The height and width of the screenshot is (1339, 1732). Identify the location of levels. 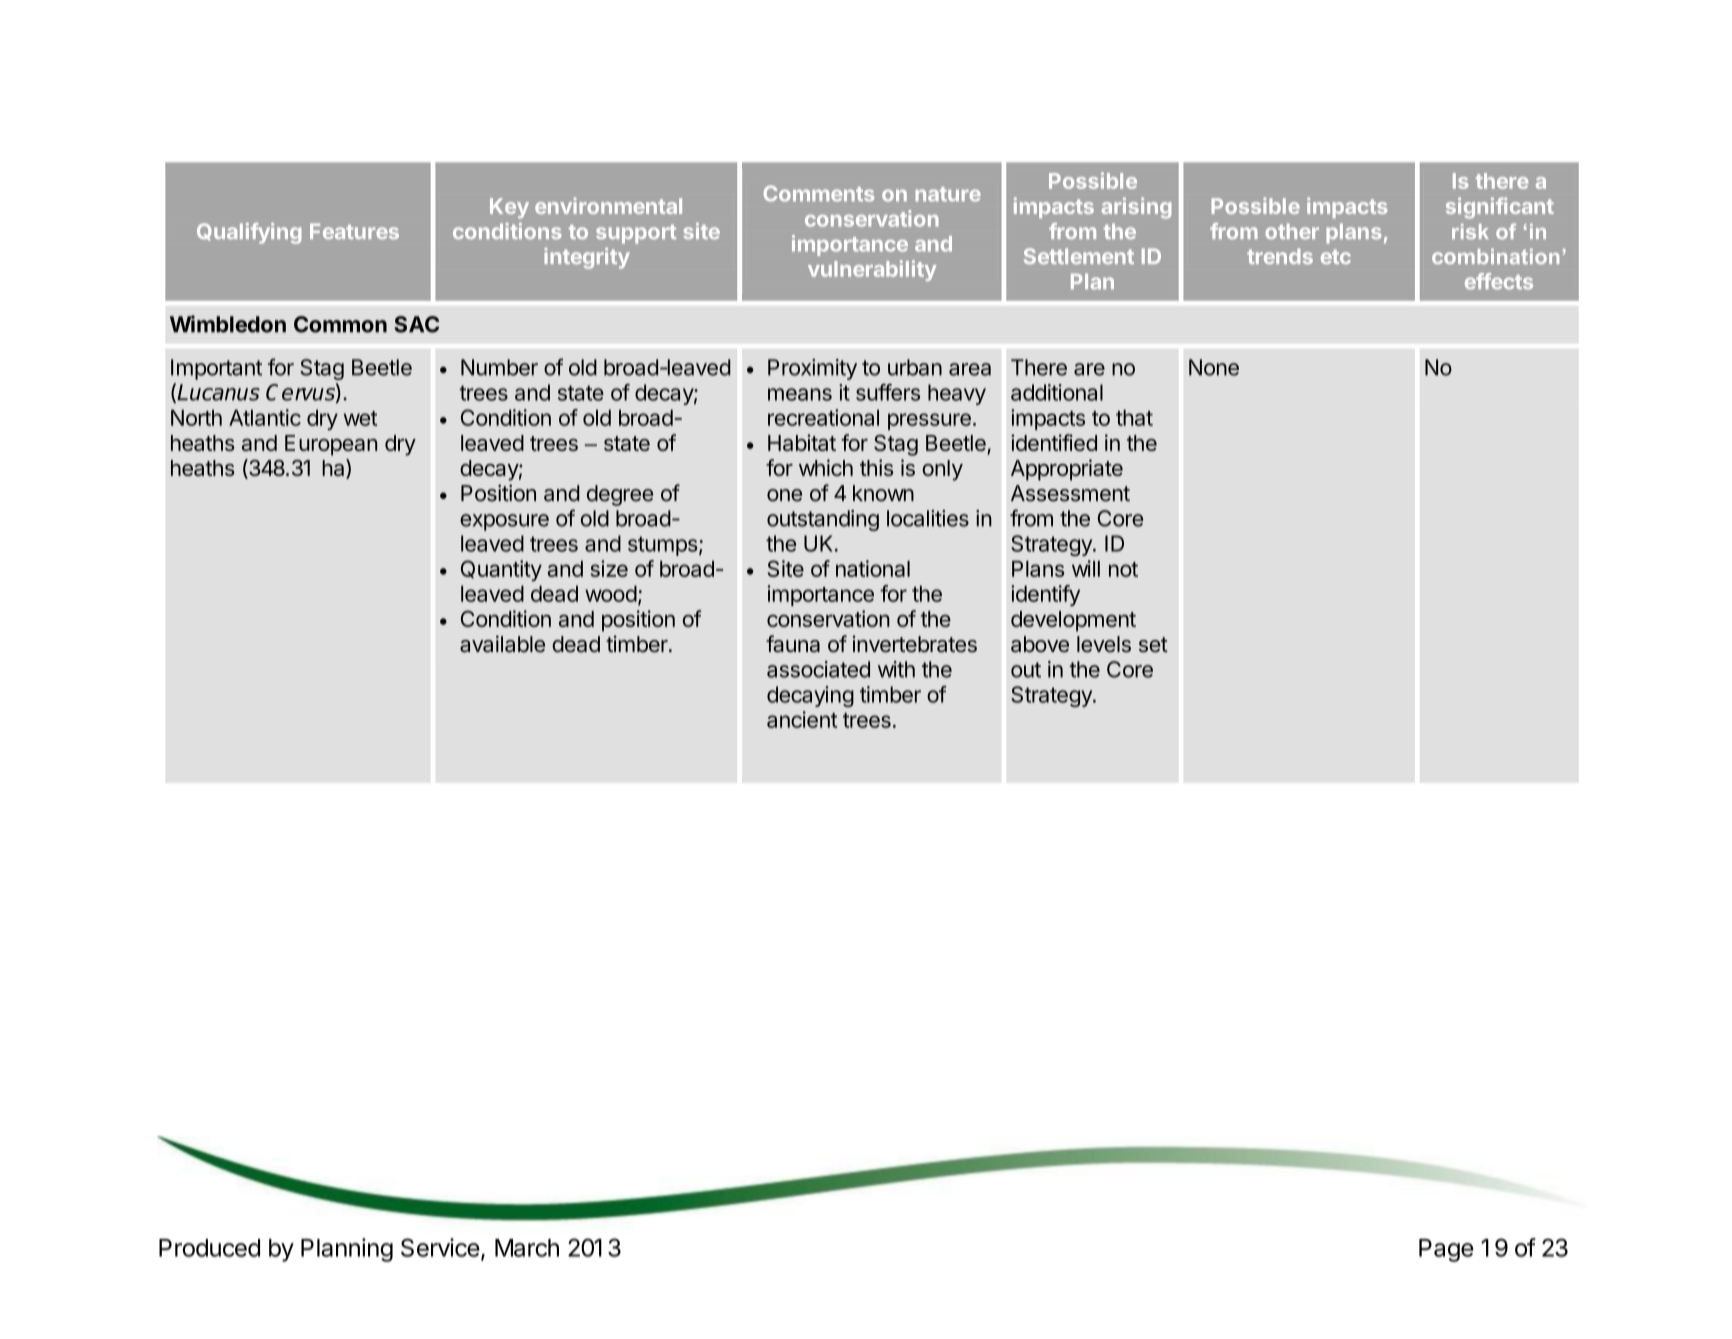
(1104, 644).
